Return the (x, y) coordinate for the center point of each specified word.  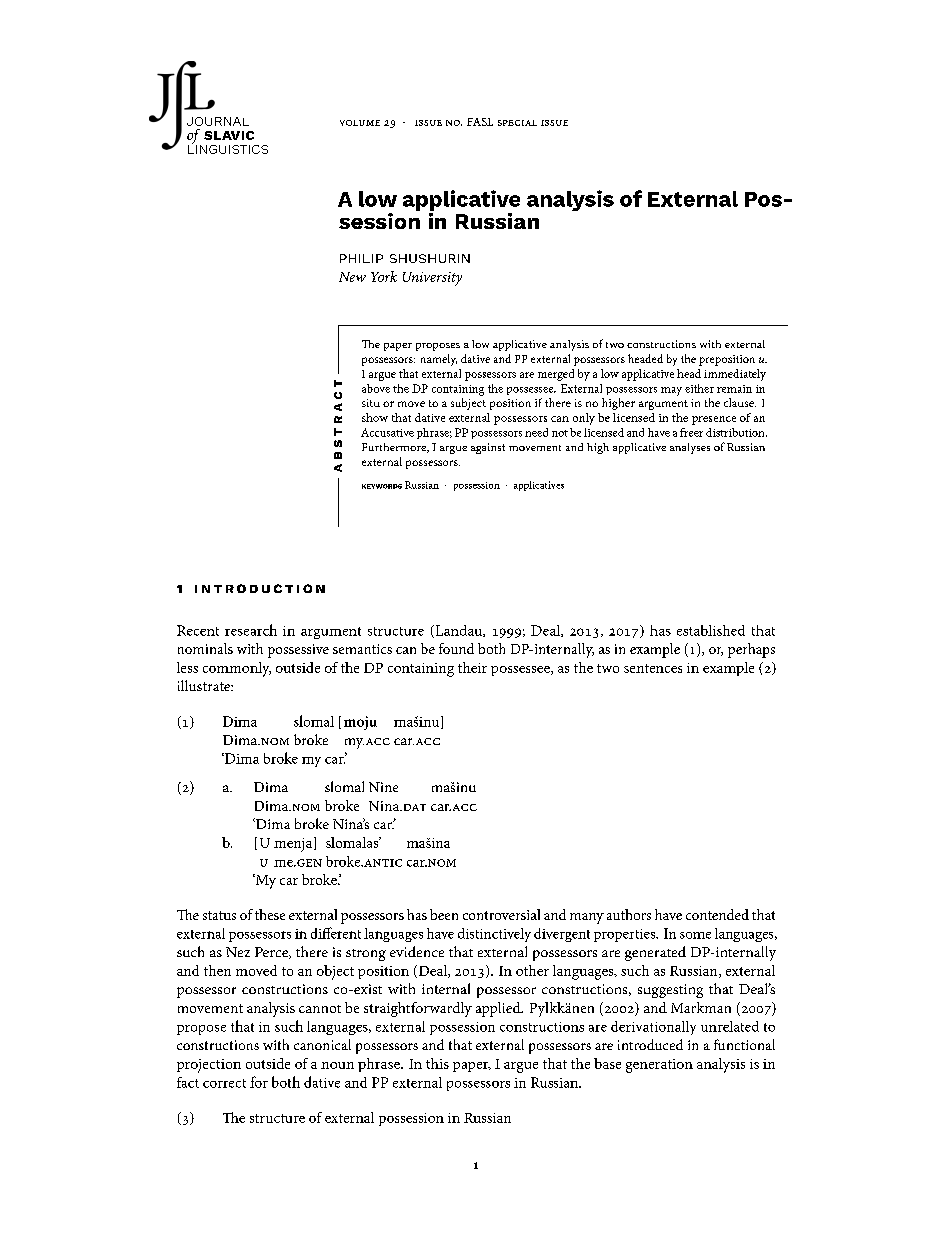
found (456, 648)
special (517, 123)
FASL (480, 122)
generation (659, 1066)
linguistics (228, 148)
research (251, 630)
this (437, 1063)
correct (224, 1083)
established (711, 630)
